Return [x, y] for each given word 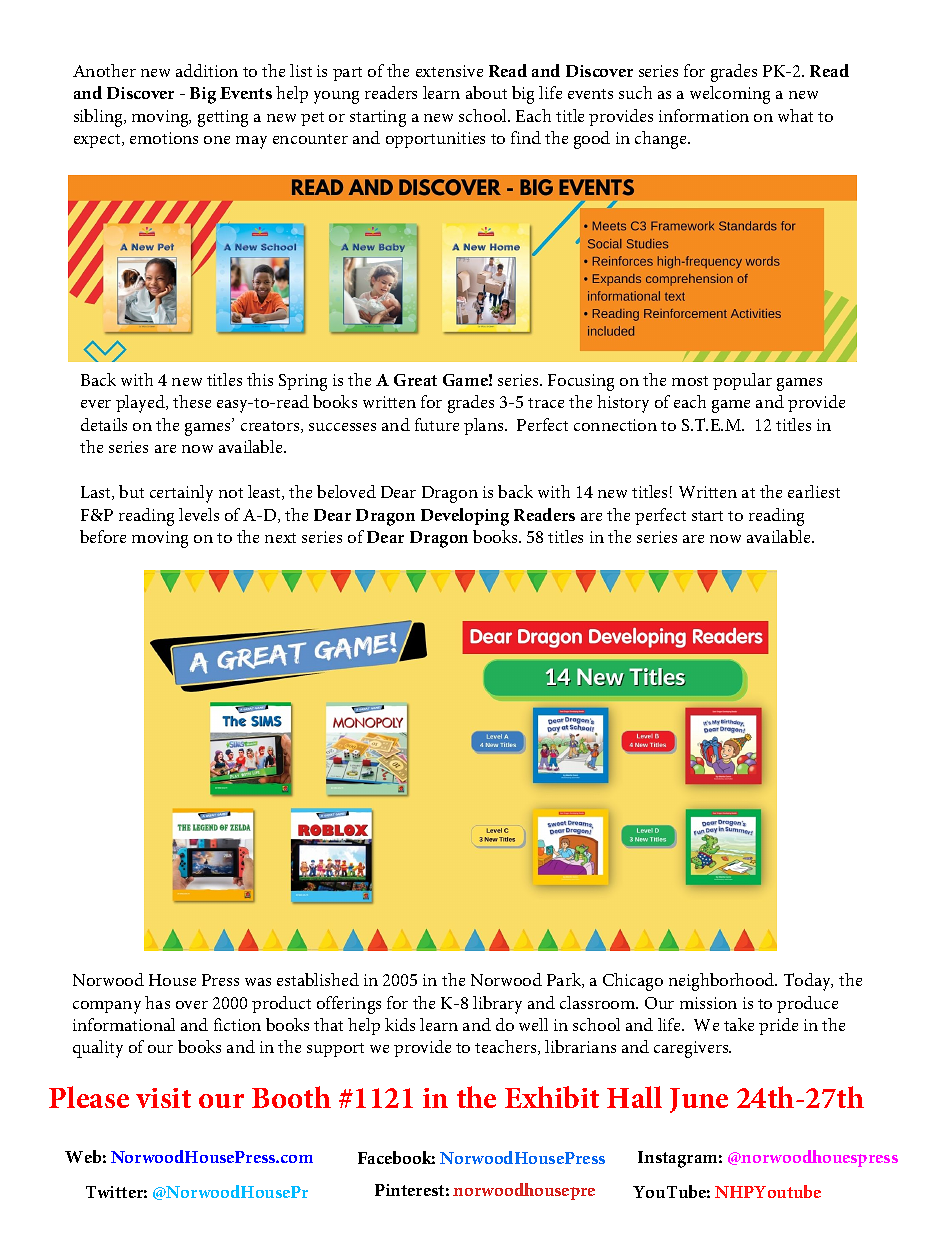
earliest [814, 491]
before [103, 536]
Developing [465, 517]
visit [163, 1098]
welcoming [730, 95]
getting [223, 118]
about [486, 92]
